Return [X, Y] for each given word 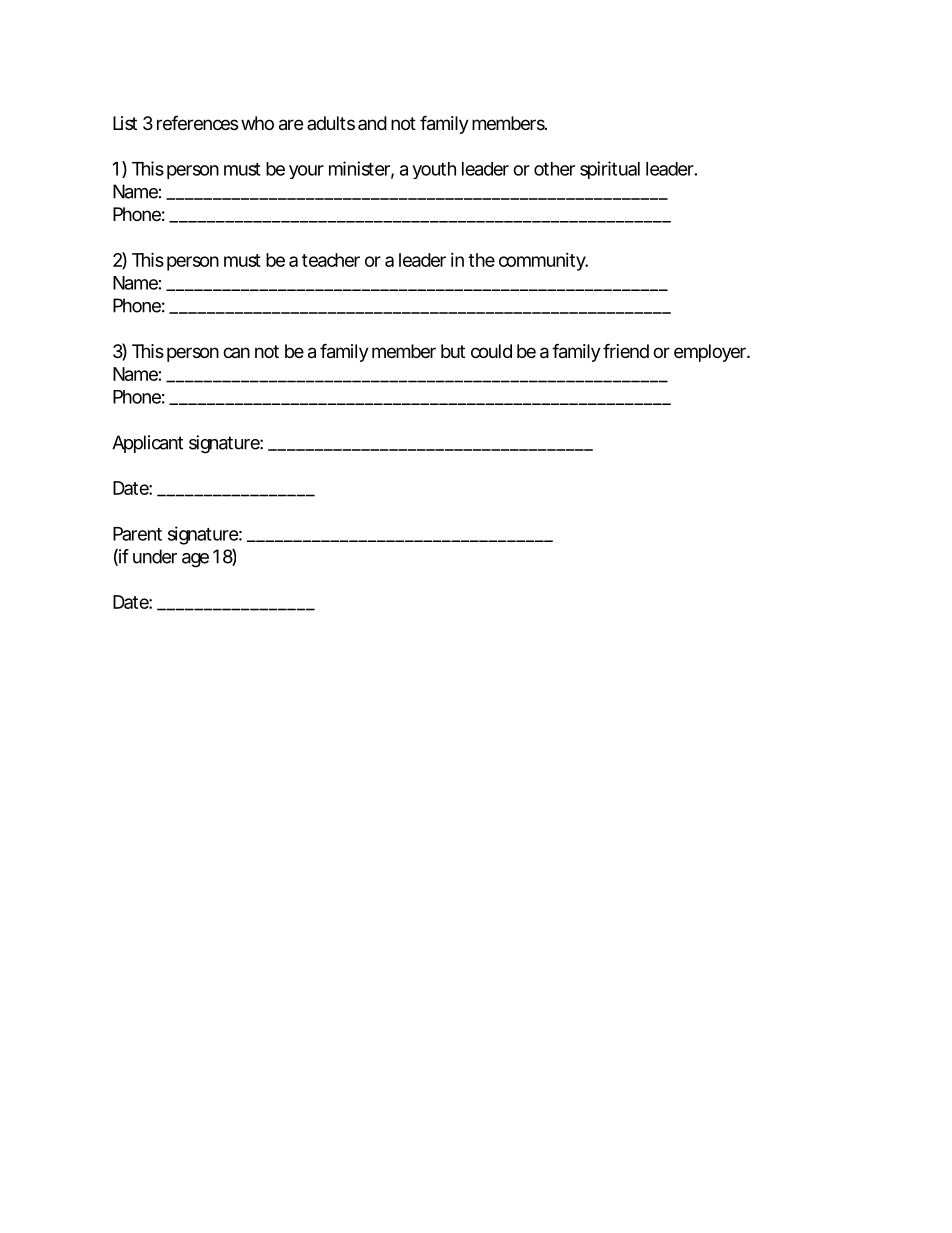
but [453, 351]
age [195, 560]
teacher [331, 260]
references [197, 122]
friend [626, 350]
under [155, 556]
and [372, 123]
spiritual [610, 170]
